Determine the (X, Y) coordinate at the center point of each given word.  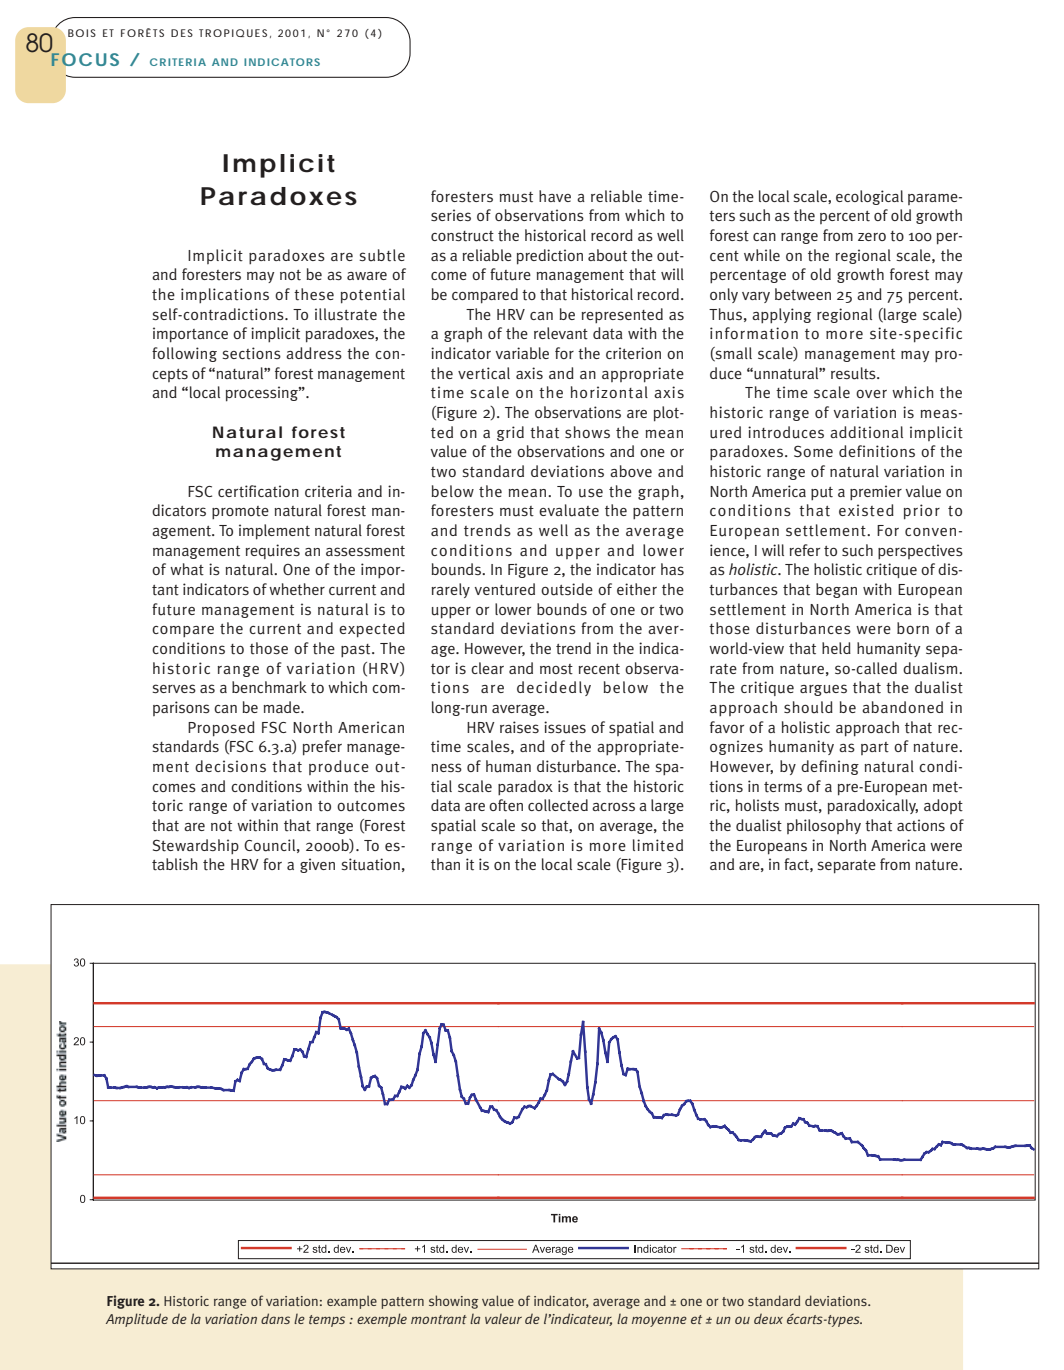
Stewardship (196, 846)
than (445, 864)
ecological (869, 197)
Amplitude (137, 1320)
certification (258, 491)
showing (453, 1302)
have (555, 196)
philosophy (824, 826)
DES (182, 33)
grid (510, 433)
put (822, 493)
